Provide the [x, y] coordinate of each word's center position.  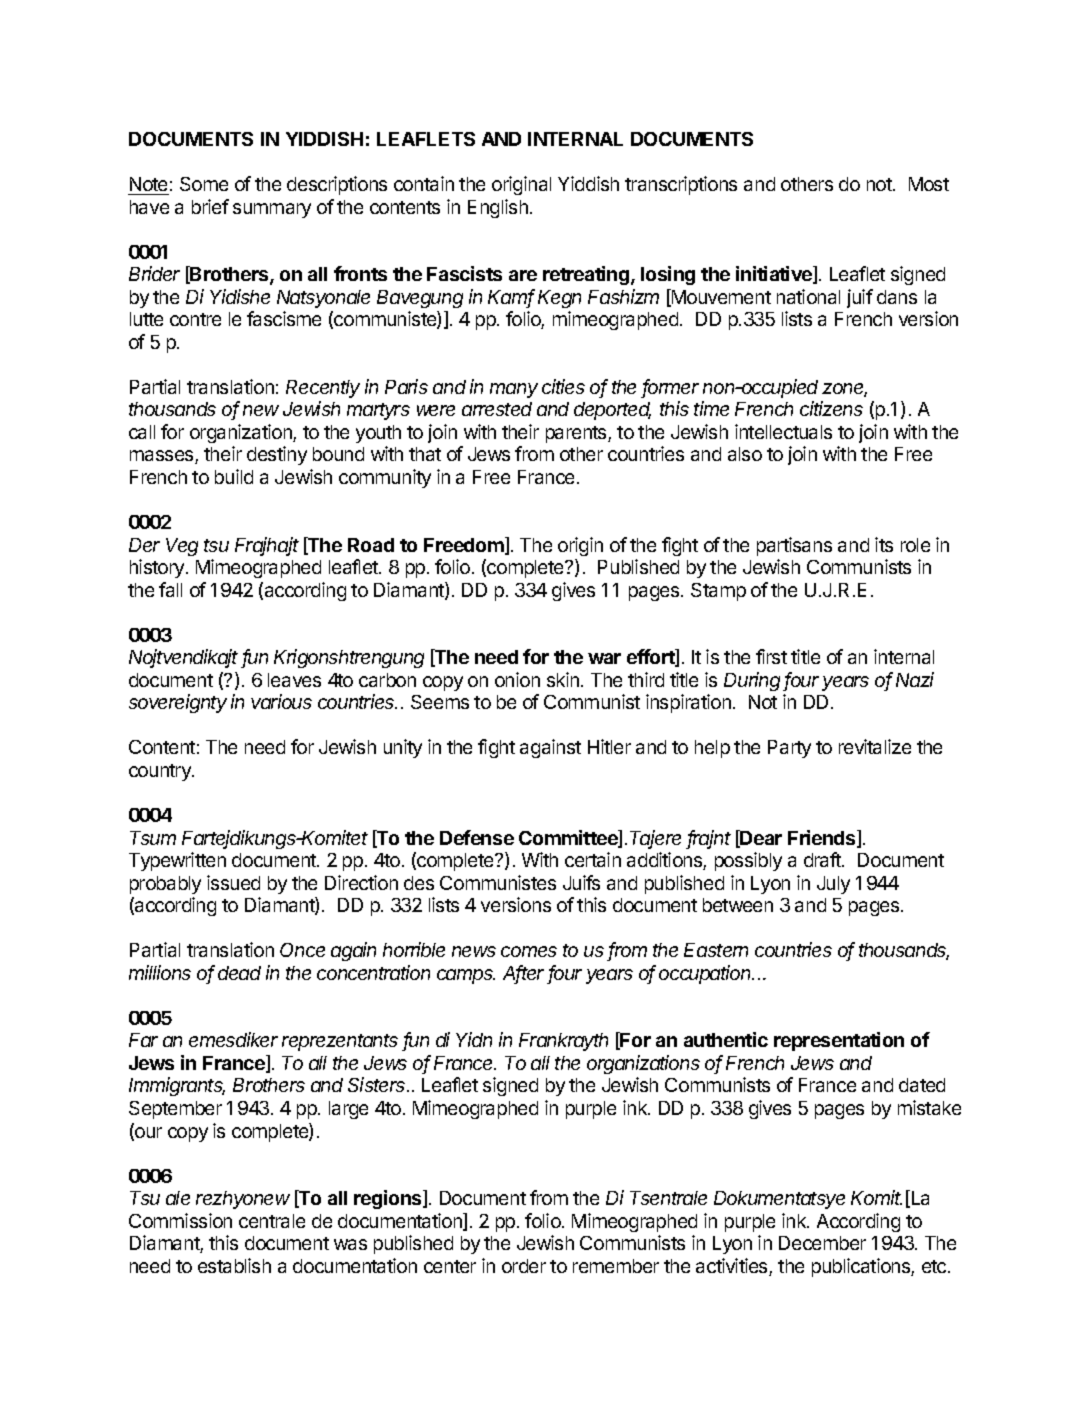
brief [210, 206]
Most [929, 184]
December [822, 1243]
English [498, 208]
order [524, 1266]
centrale [272, 1221]
